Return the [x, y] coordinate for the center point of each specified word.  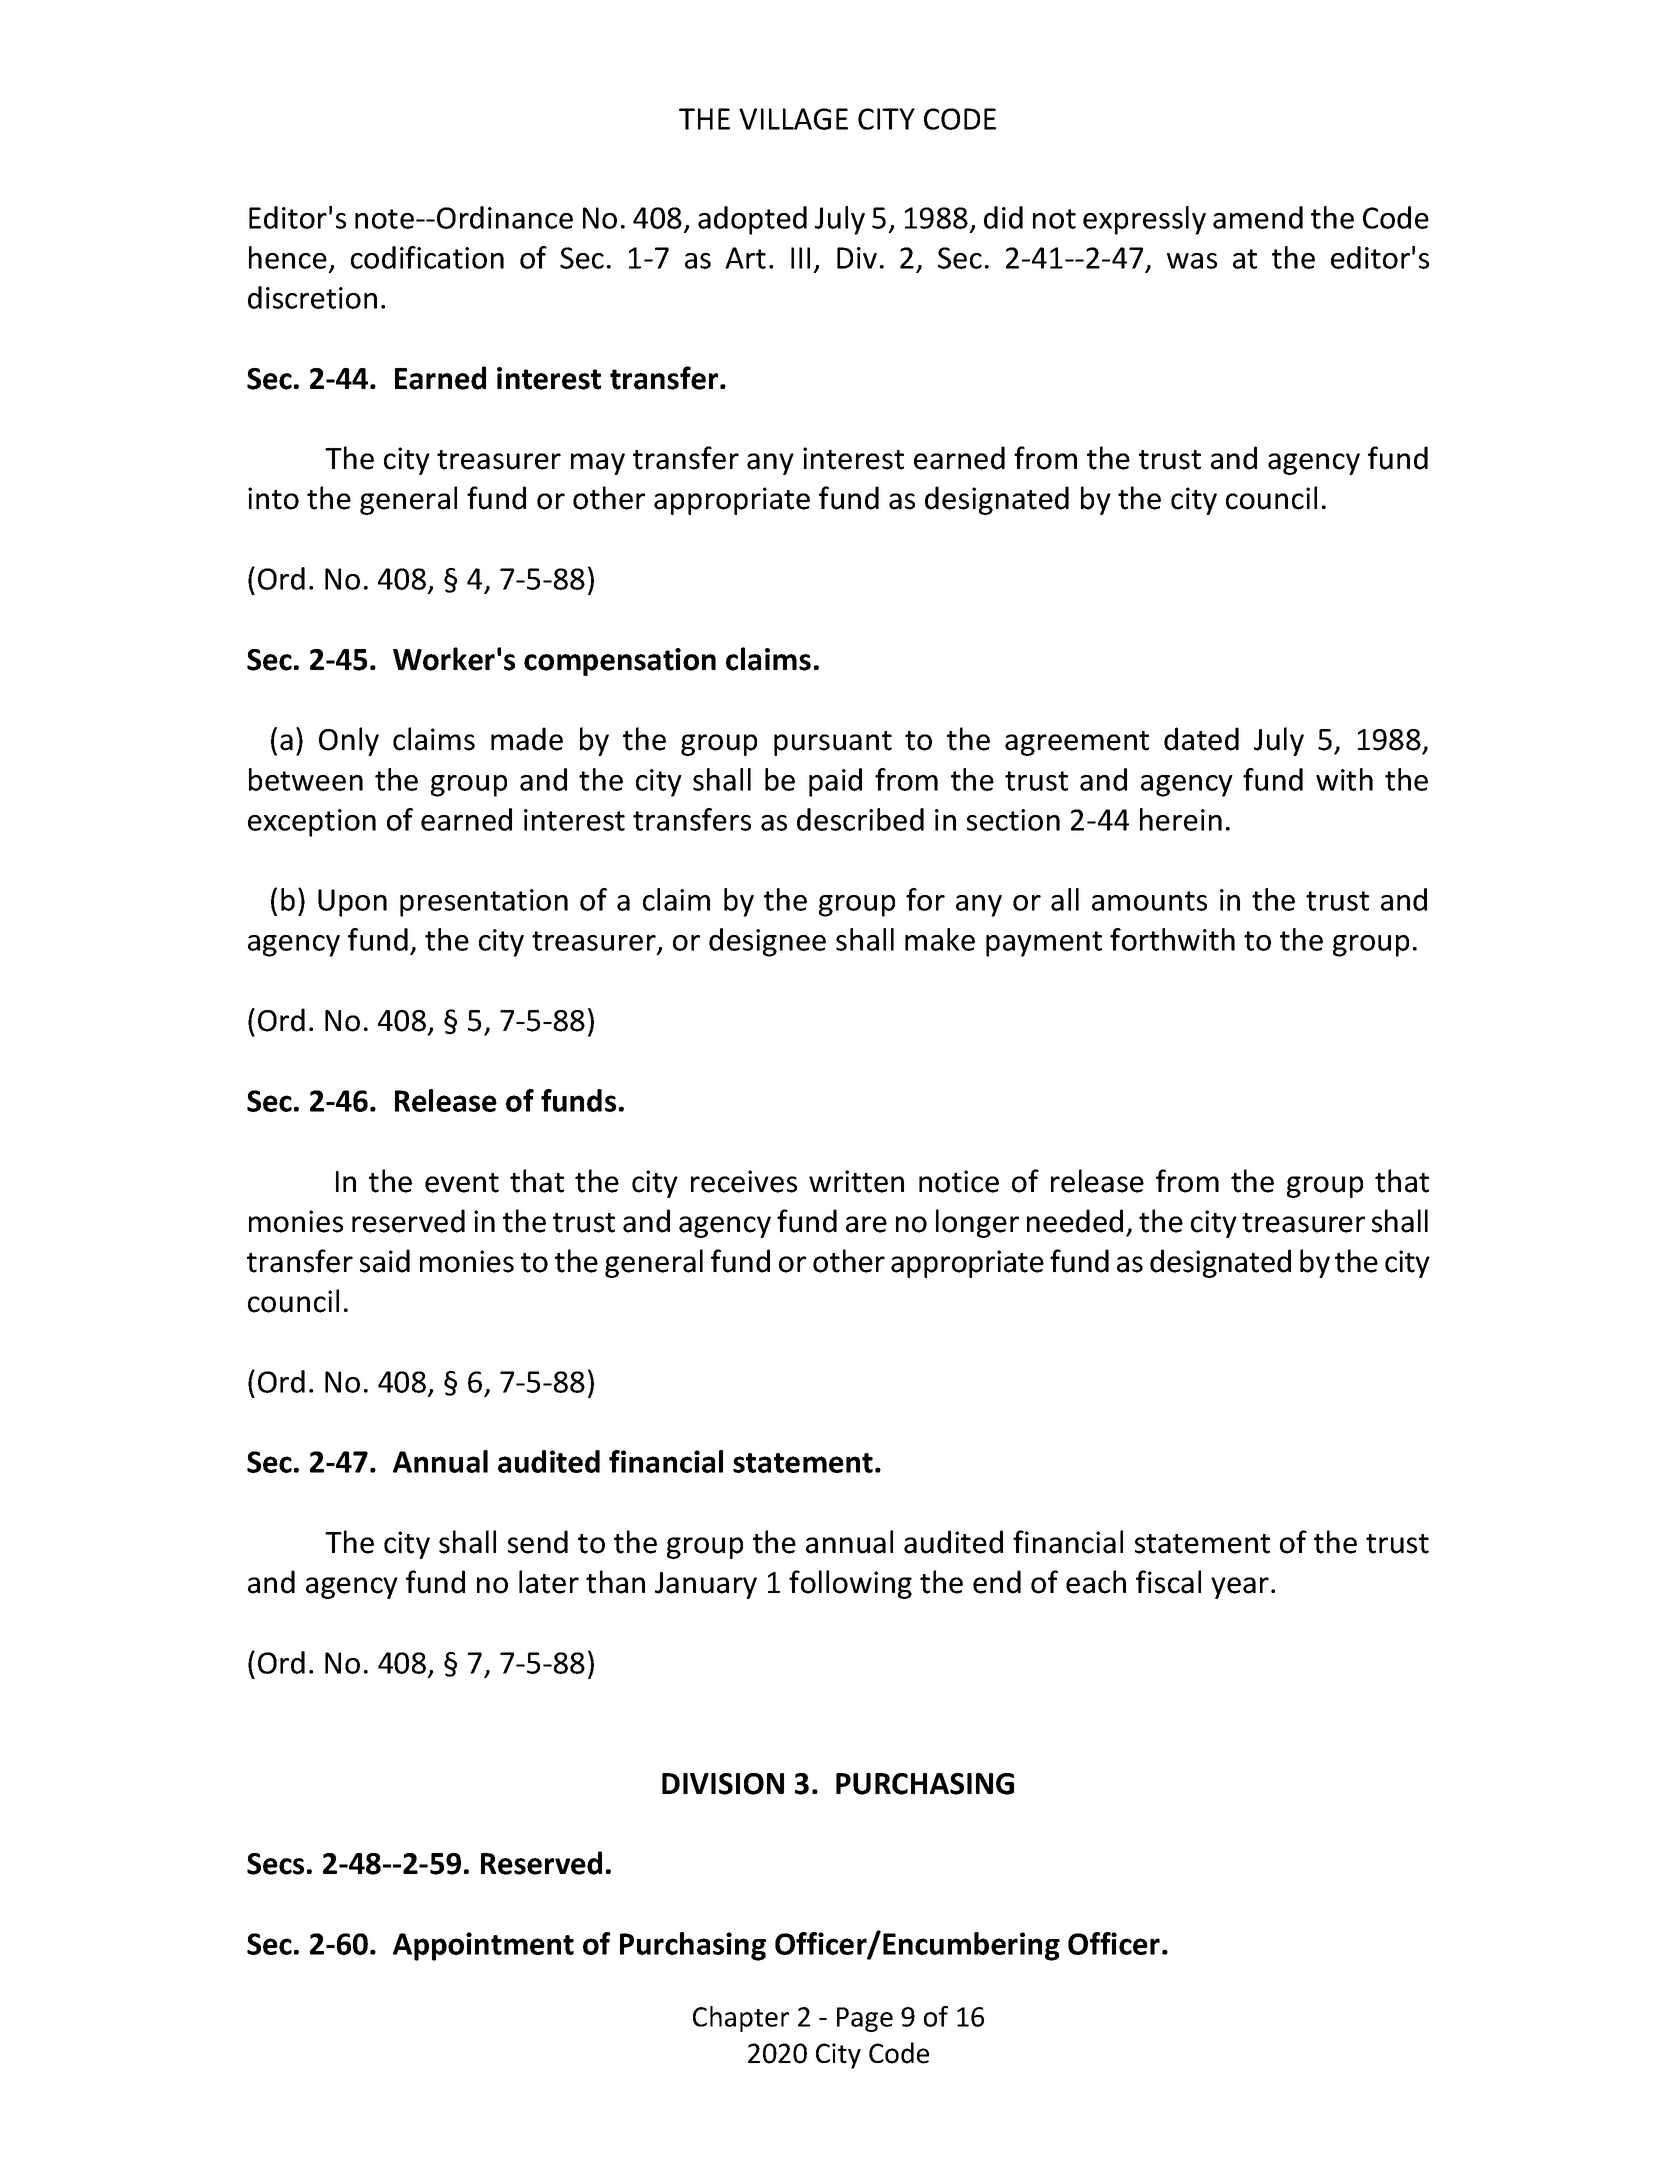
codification [427, 257]
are [866, 1224]
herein [1181, 819]
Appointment [483, 1946]
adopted [752, 220]
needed [1075, 1221]
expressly [1144, 220]
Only [349, 741]
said [385, 1261]
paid [835, 782]
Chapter [741, 2019]
